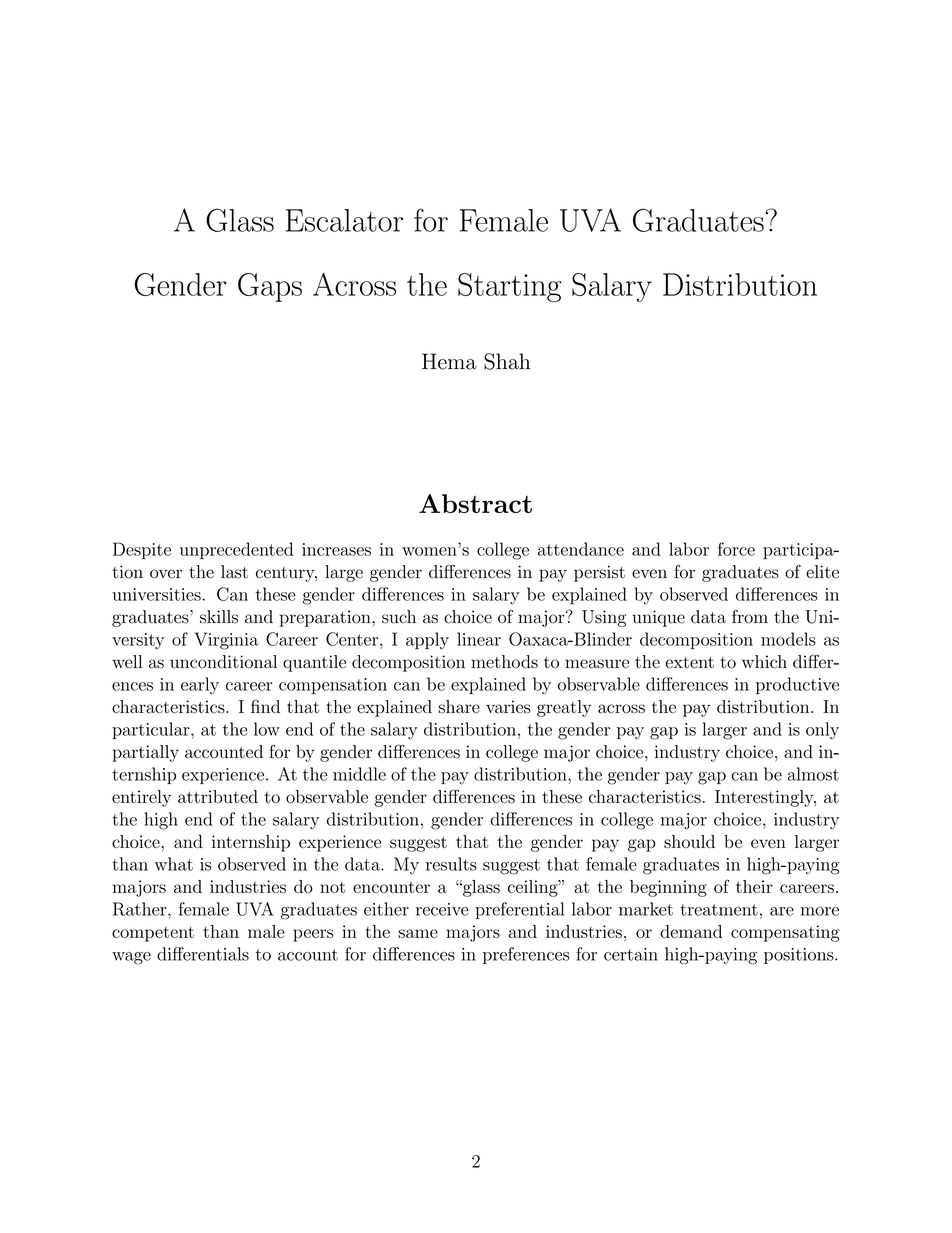 This image has height=1233, width=952. Describe the element at coordinates (459, 707) in the image. I see `share` at that location.
